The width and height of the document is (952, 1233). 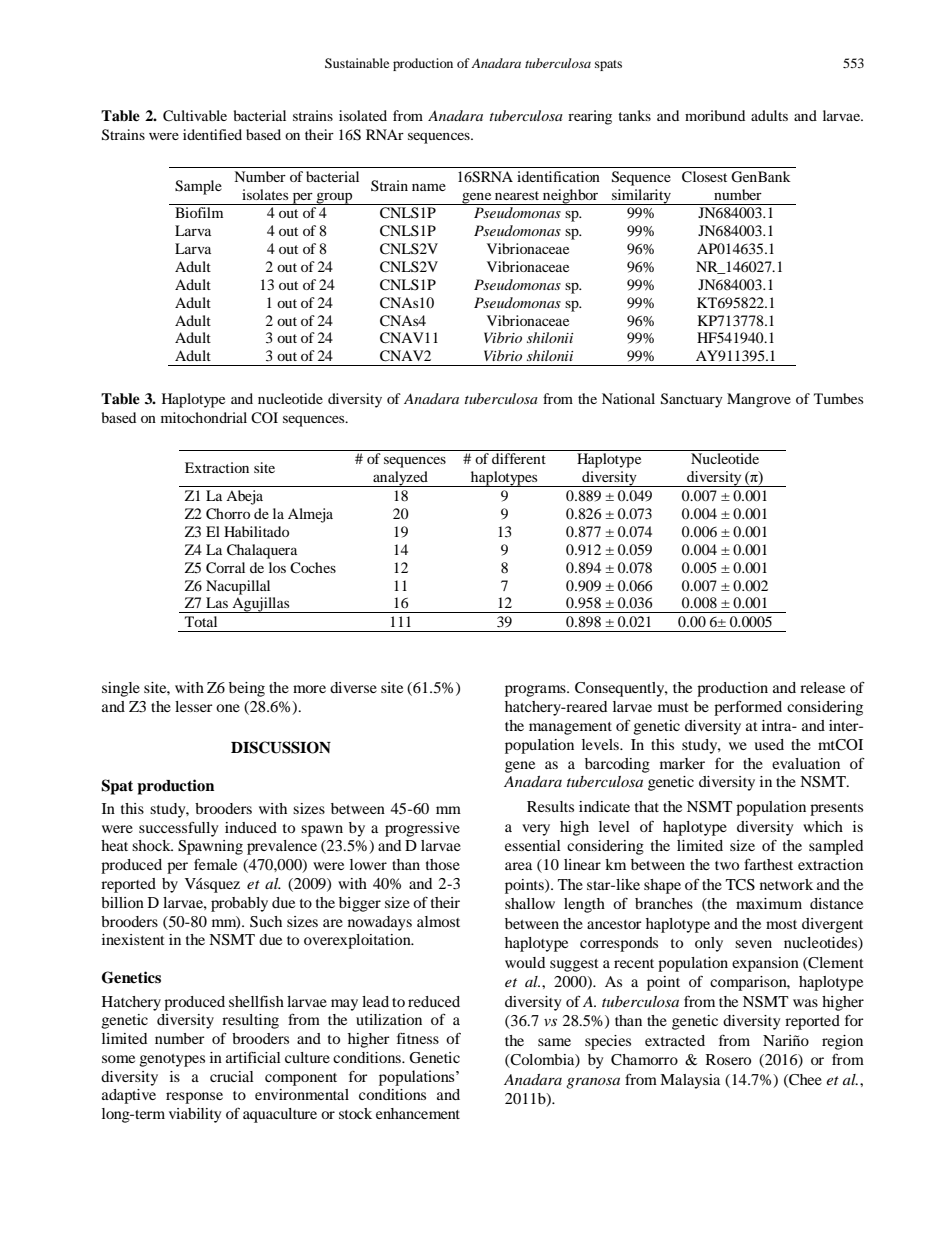 I want to click on moribund, so click(x=715, y=115).
